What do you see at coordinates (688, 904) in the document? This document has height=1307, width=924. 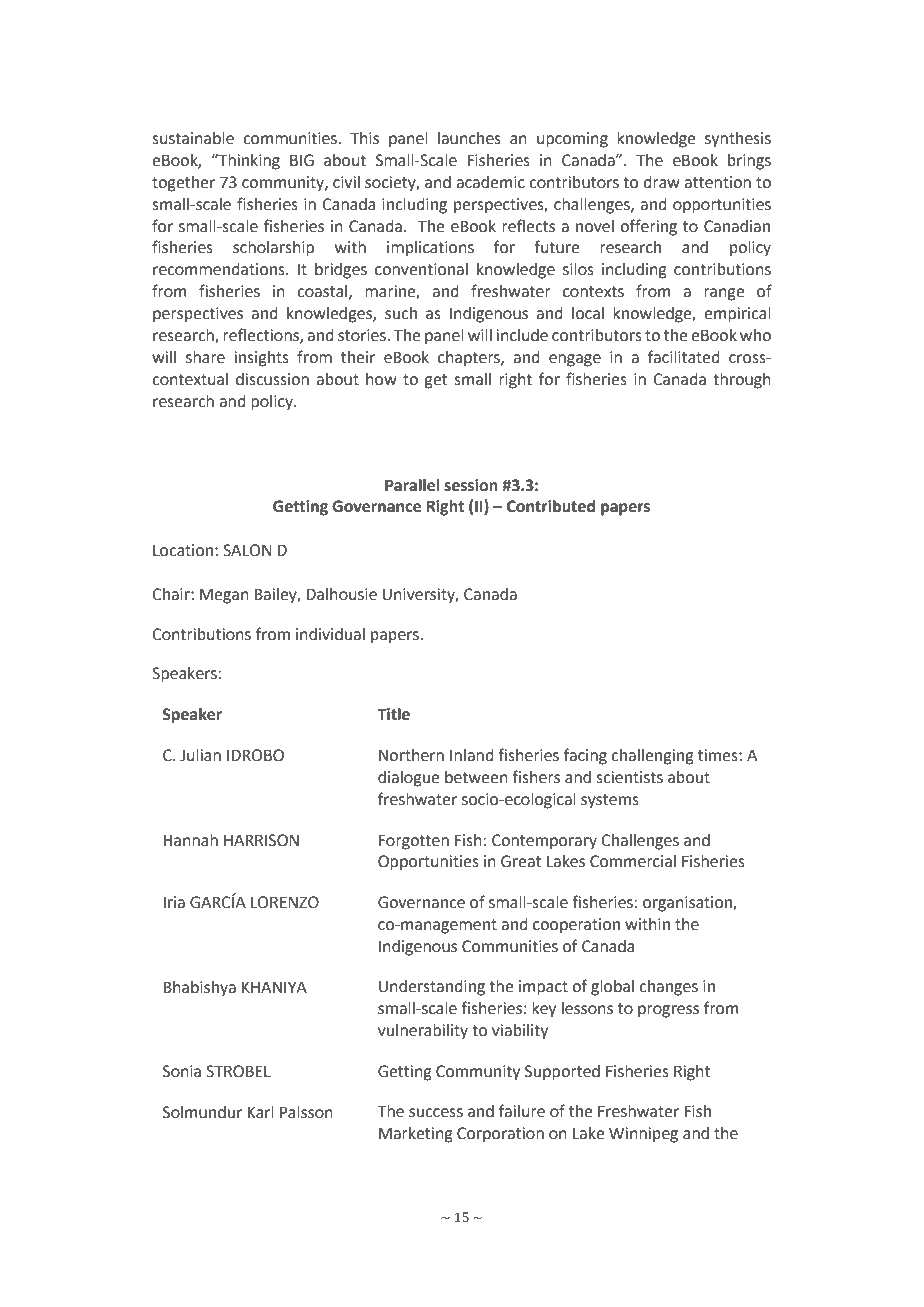 I see `organisation` at bounding box center [688, 904].
